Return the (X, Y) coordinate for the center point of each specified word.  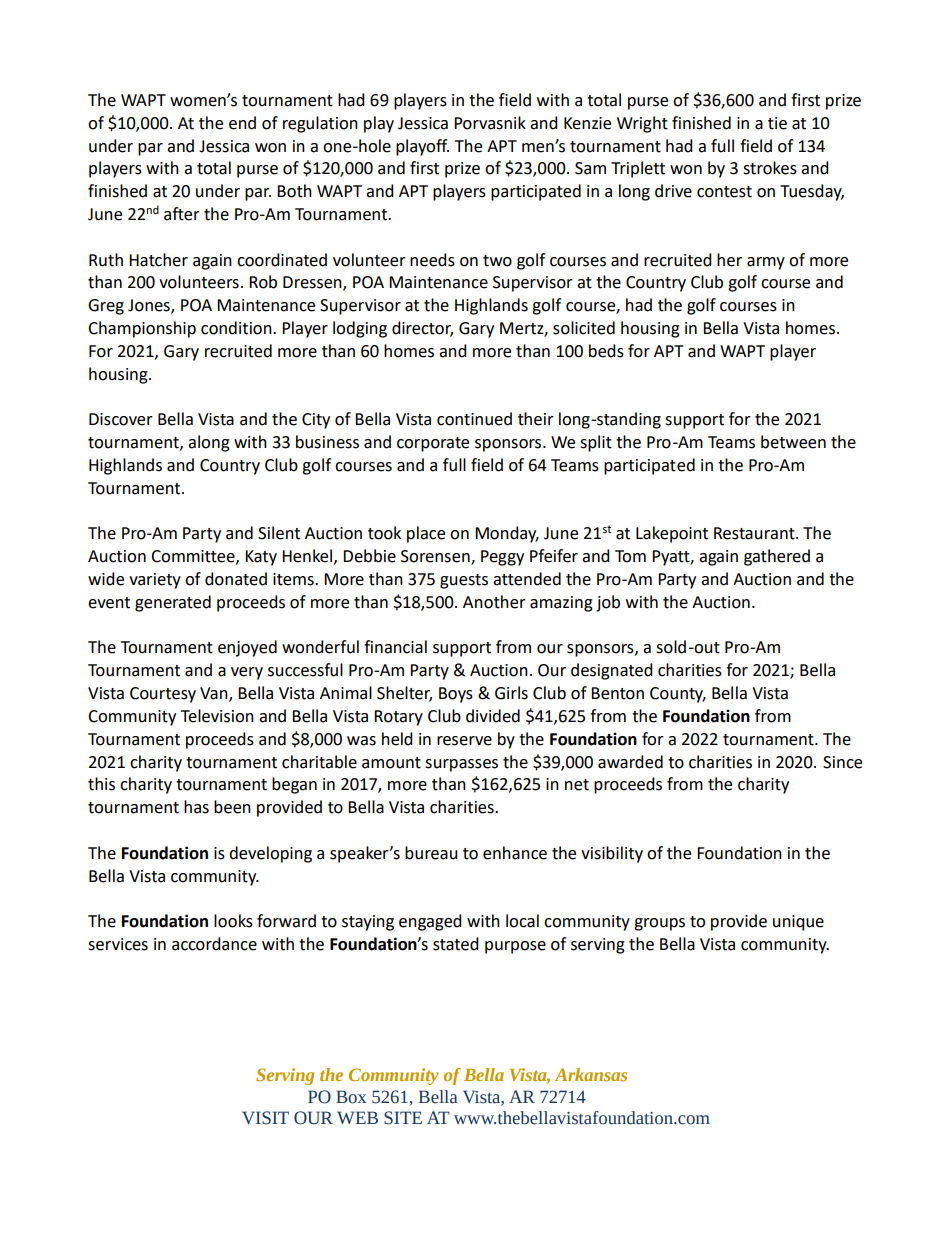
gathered (777, 557)
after (182, 214)
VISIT (265, 1118)
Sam (590, 168)
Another (494, 602)
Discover (121, 419)
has (196, 807)
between (793, 442)
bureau (431, 853)
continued (474, 419)
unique (798, 923)
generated (173, 603)
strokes (770, 168)
